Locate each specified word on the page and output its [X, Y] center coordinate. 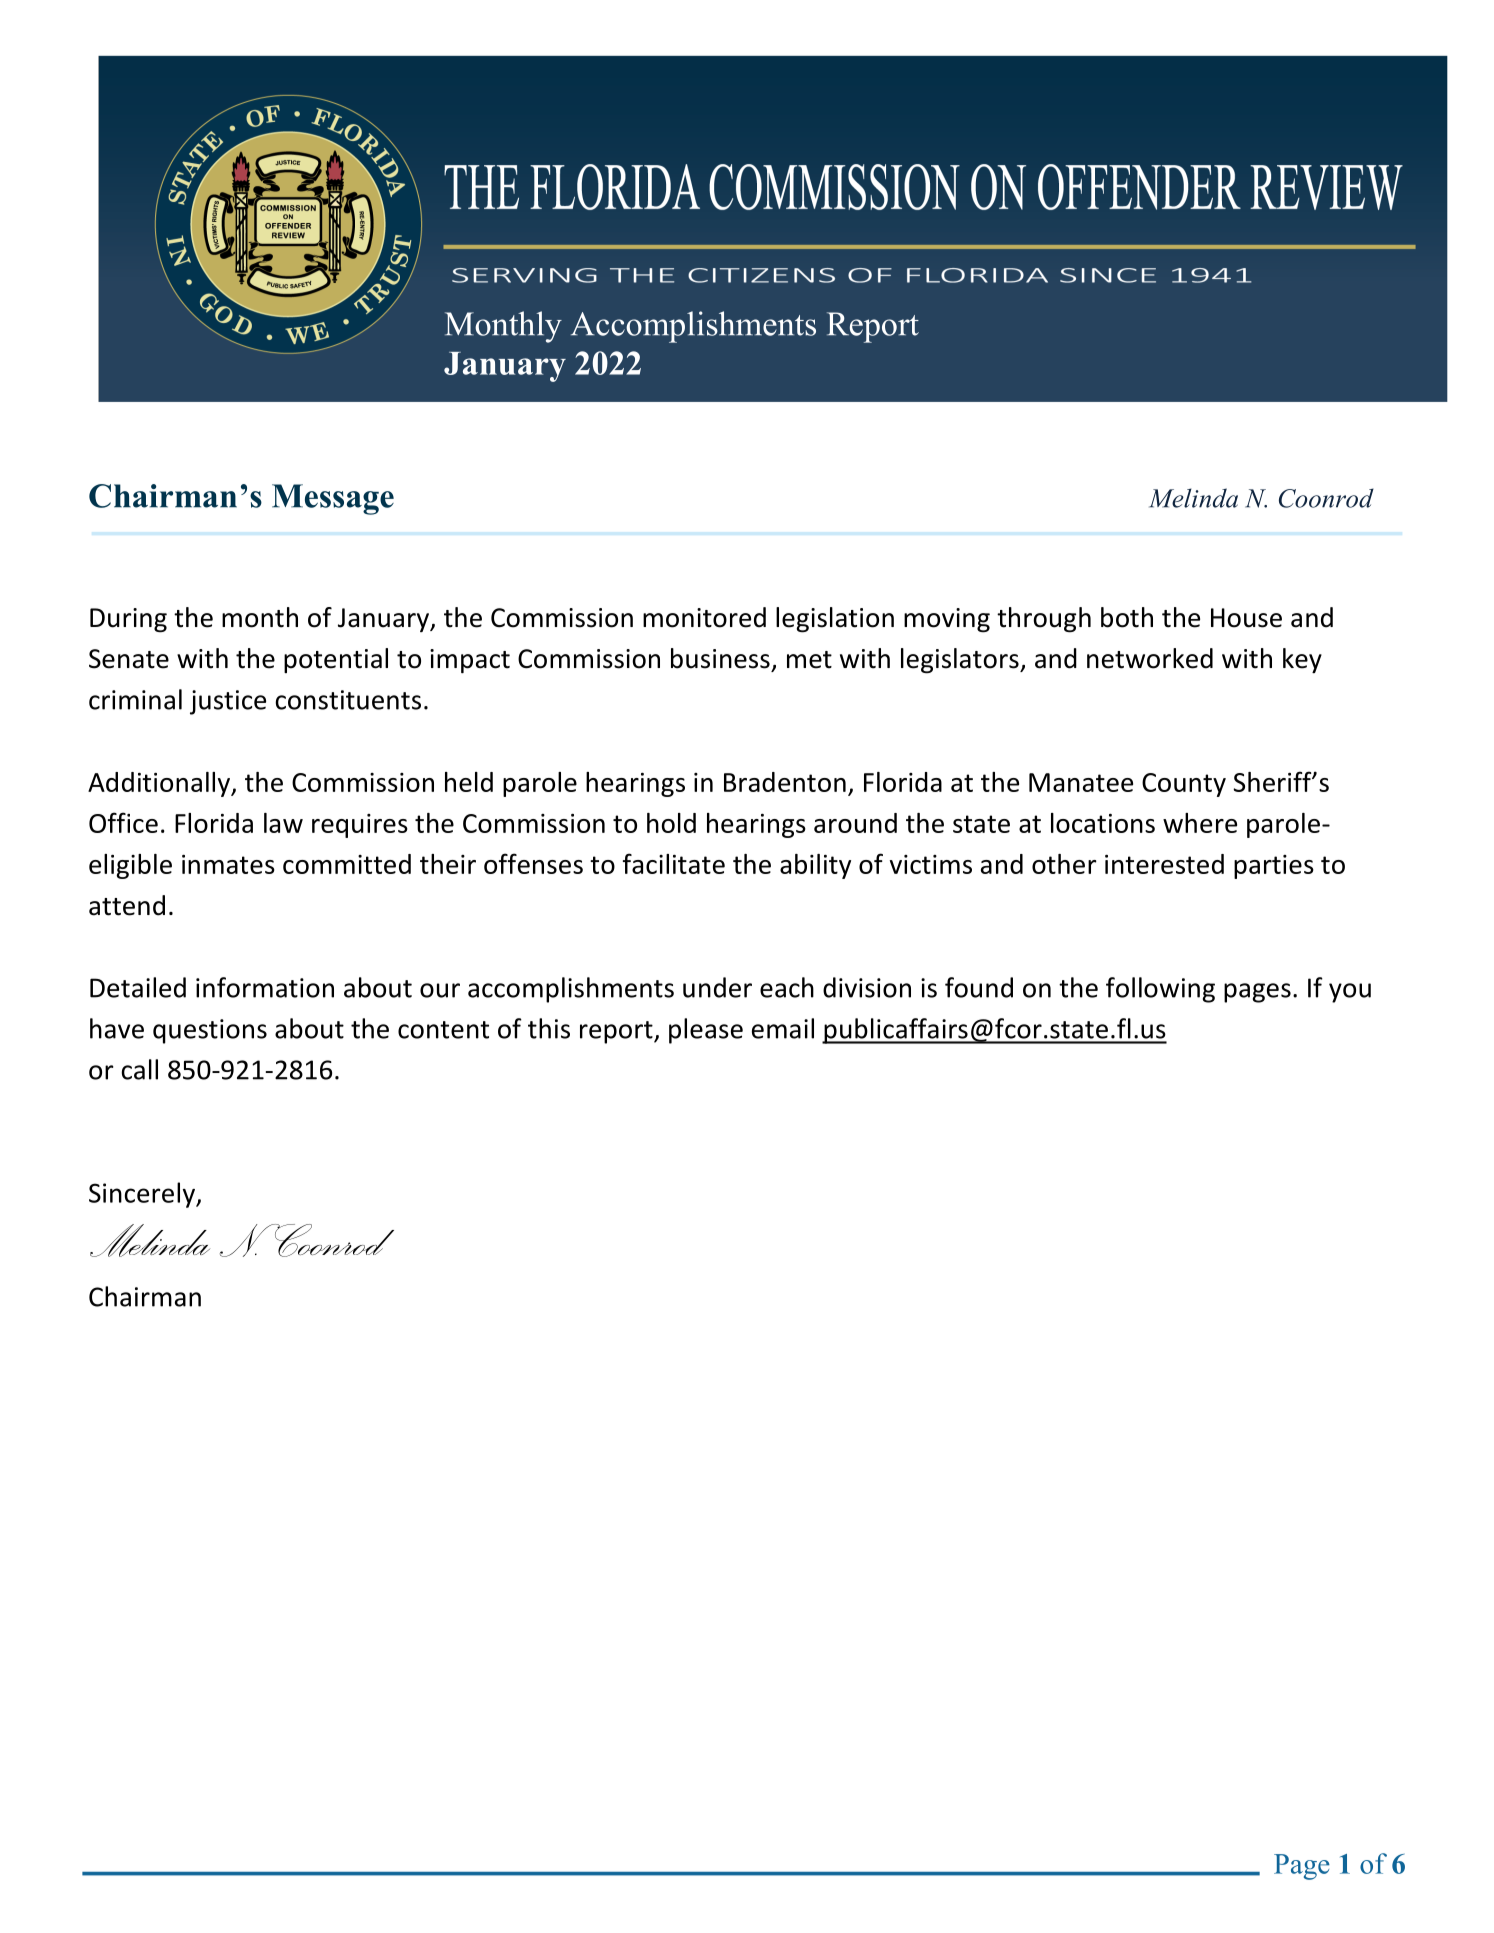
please [706, 1031]
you [1350, 993]
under [717, 987]
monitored [704, 617]
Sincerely [143, 1195]
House [1246, 618]
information [265, 987]
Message [333, 499]
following [1160, 990]
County [1184, 785]
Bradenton [785, 782]
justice [228, 702]
